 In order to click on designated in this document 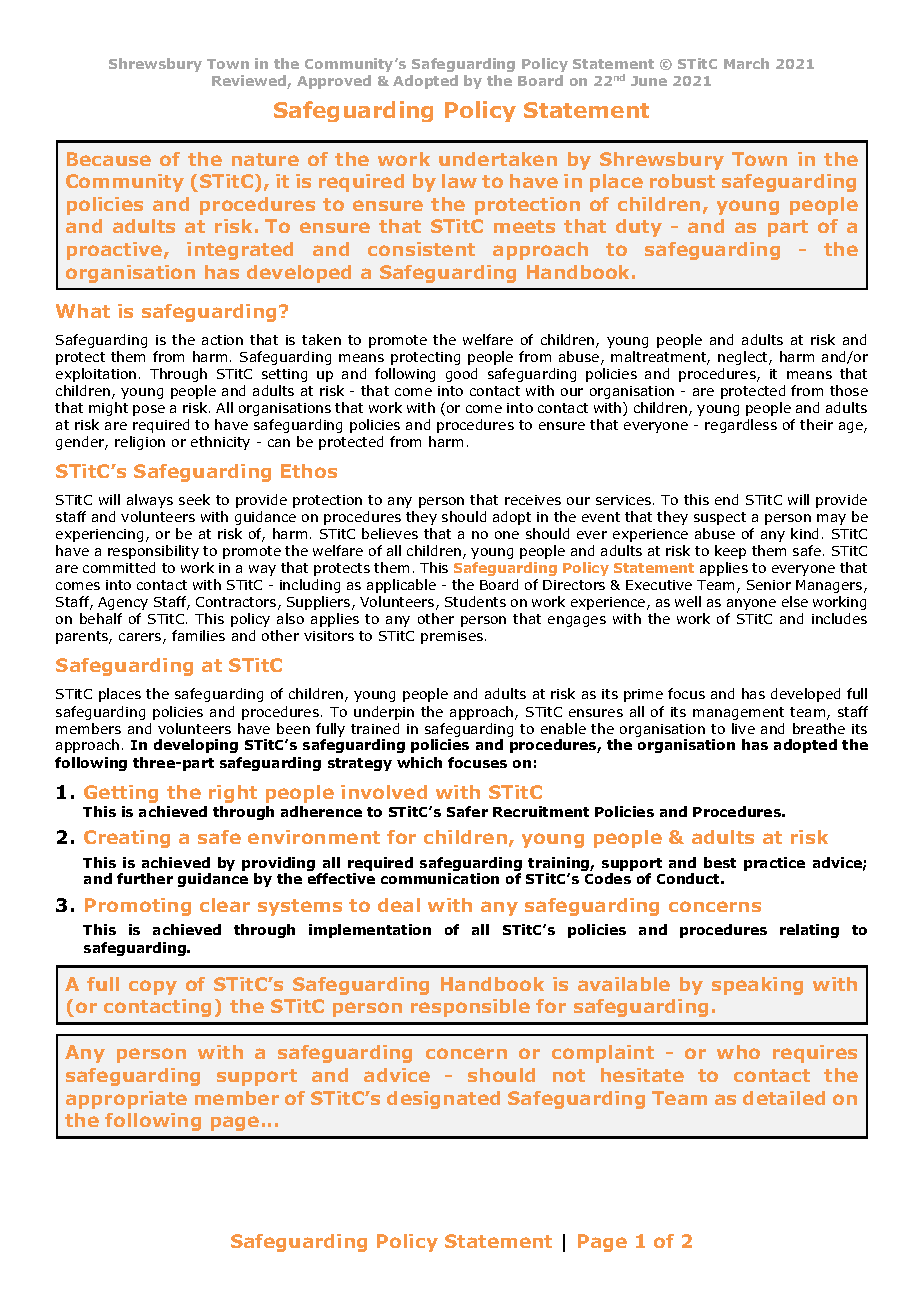, I will do `click(443, 1100)`.
